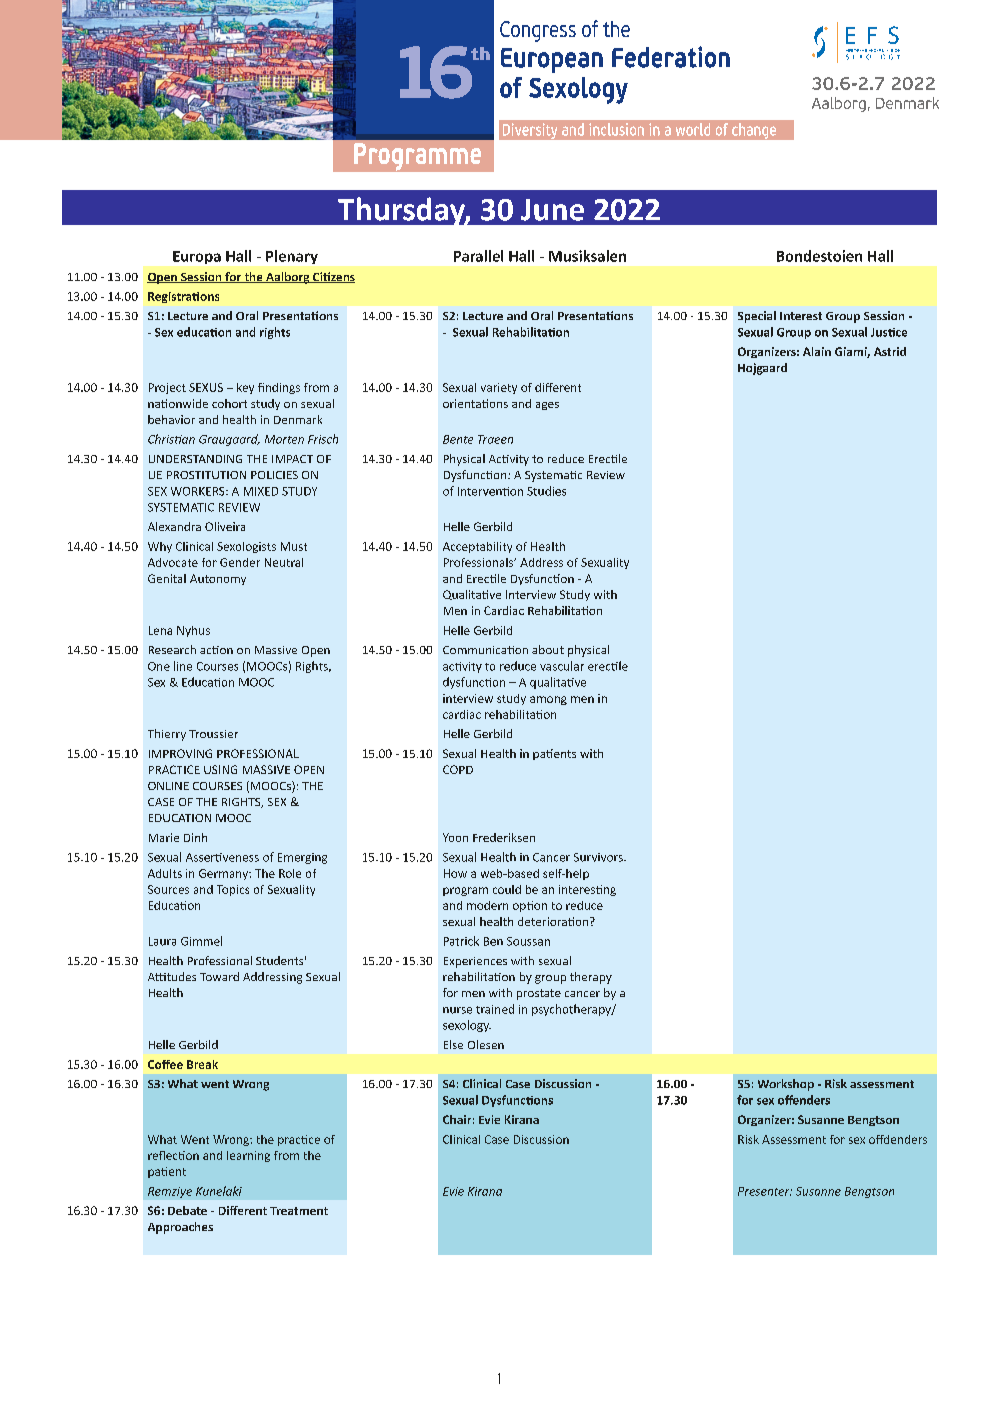 The image size is (999, 1413). I want to click on Europa, so click(197, 257).
